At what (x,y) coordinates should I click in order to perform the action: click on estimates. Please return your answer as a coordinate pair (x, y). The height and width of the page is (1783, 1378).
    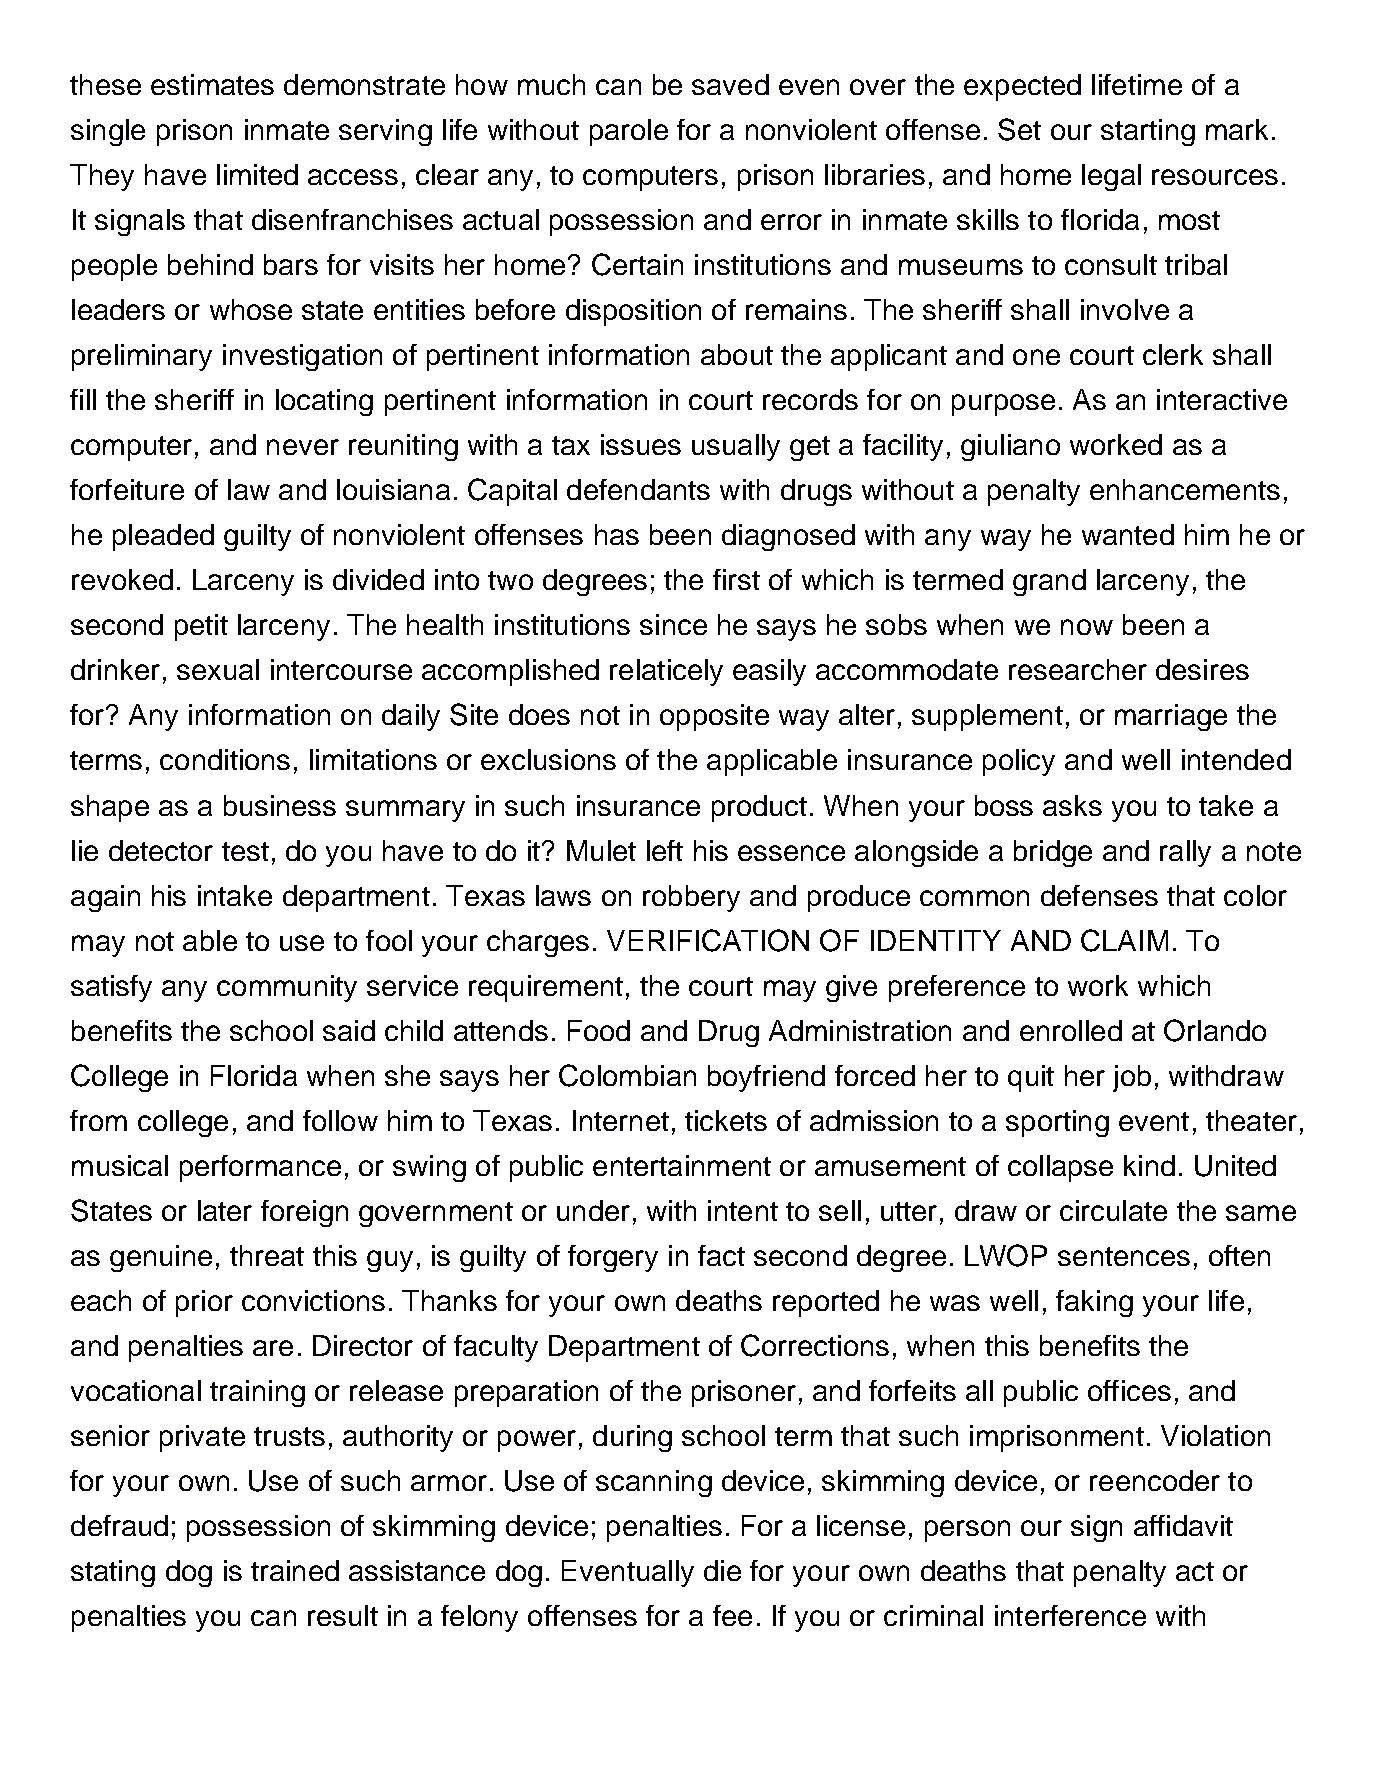
    Looking at the image, I should click on (212, 84).
